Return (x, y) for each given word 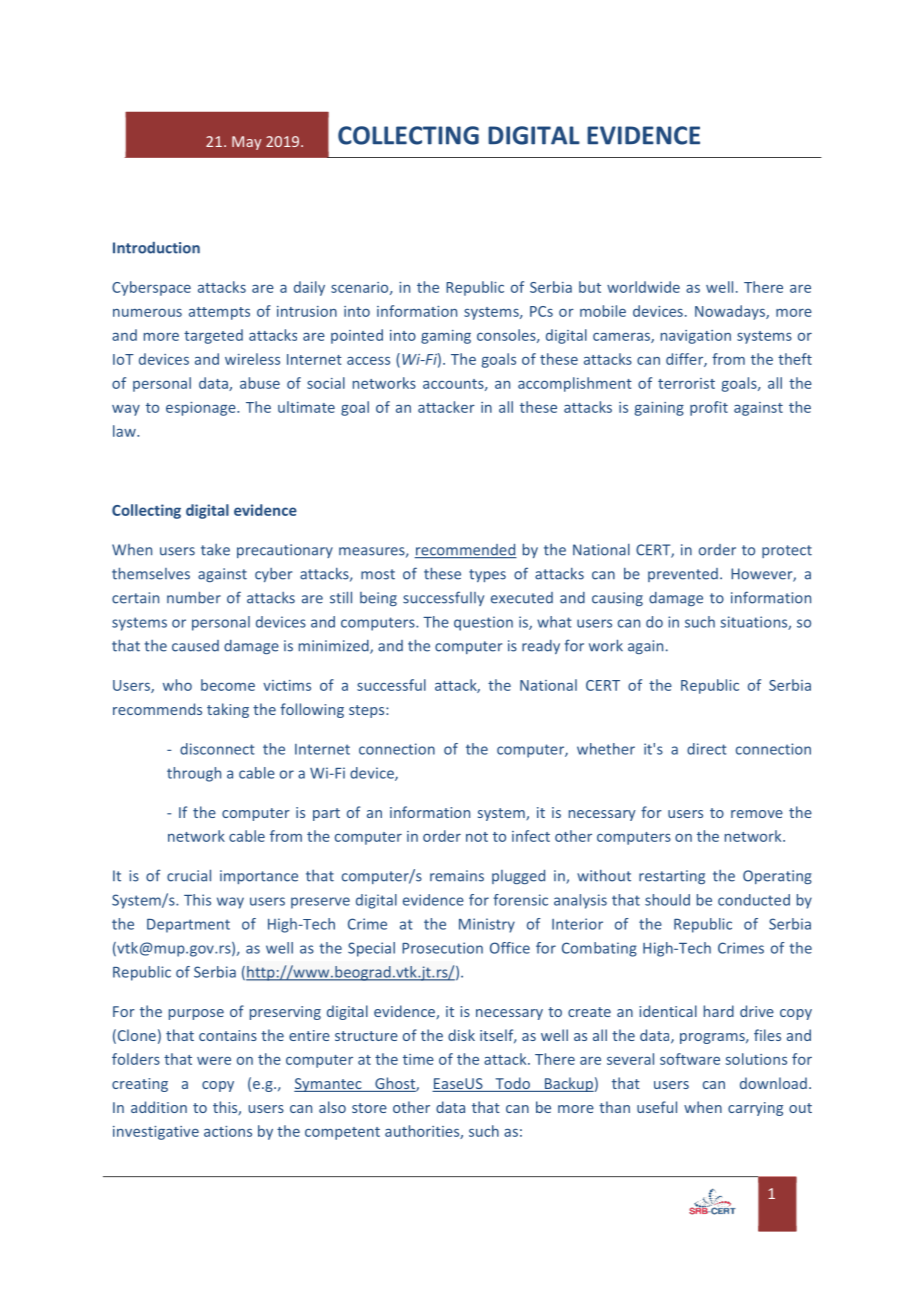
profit (709, 408)
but (590, 287)
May (247, 143)
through (194, 774)
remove (757, 814)
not (477, 837)
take (215, 550)
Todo (513, 1084)
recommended (465, 551)
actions (228, 1131)
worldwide (643, 287)
